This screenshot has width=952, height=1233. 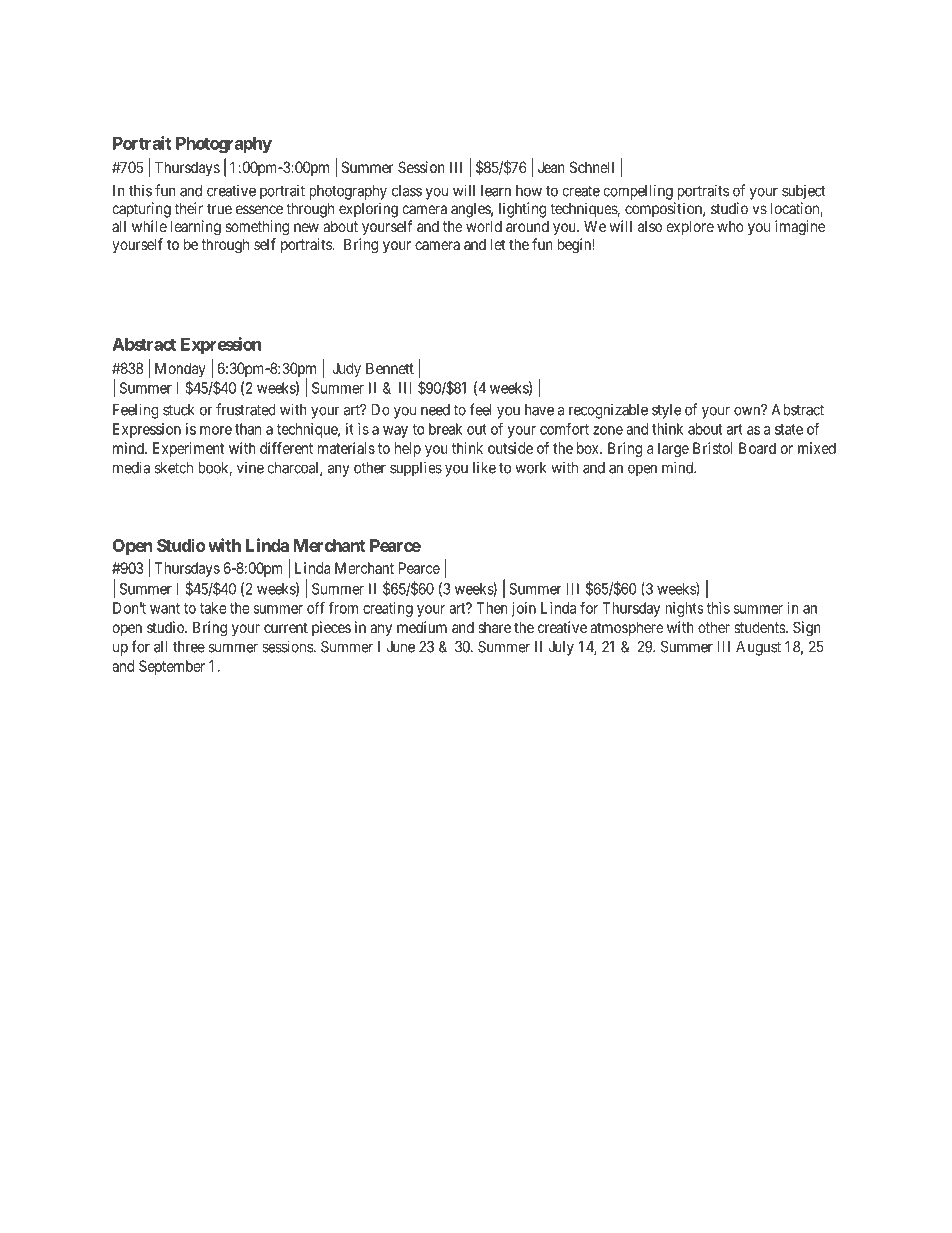 What do you see at coordinates (748, 411) in the screenshot?
I see `own` at bounding box center [748, 411].
